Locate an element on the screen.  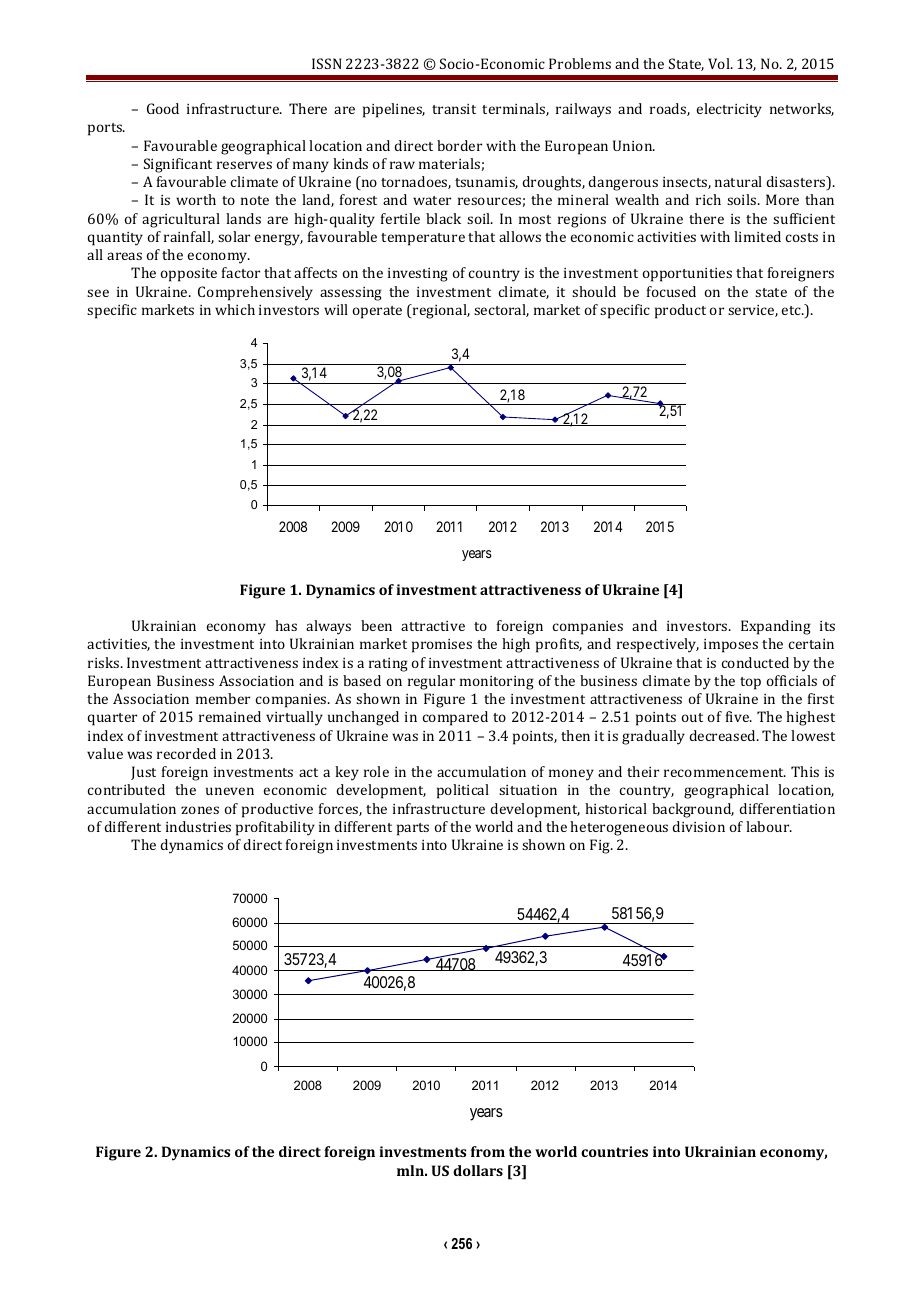
recorded is located at coordinates (186, 753).
